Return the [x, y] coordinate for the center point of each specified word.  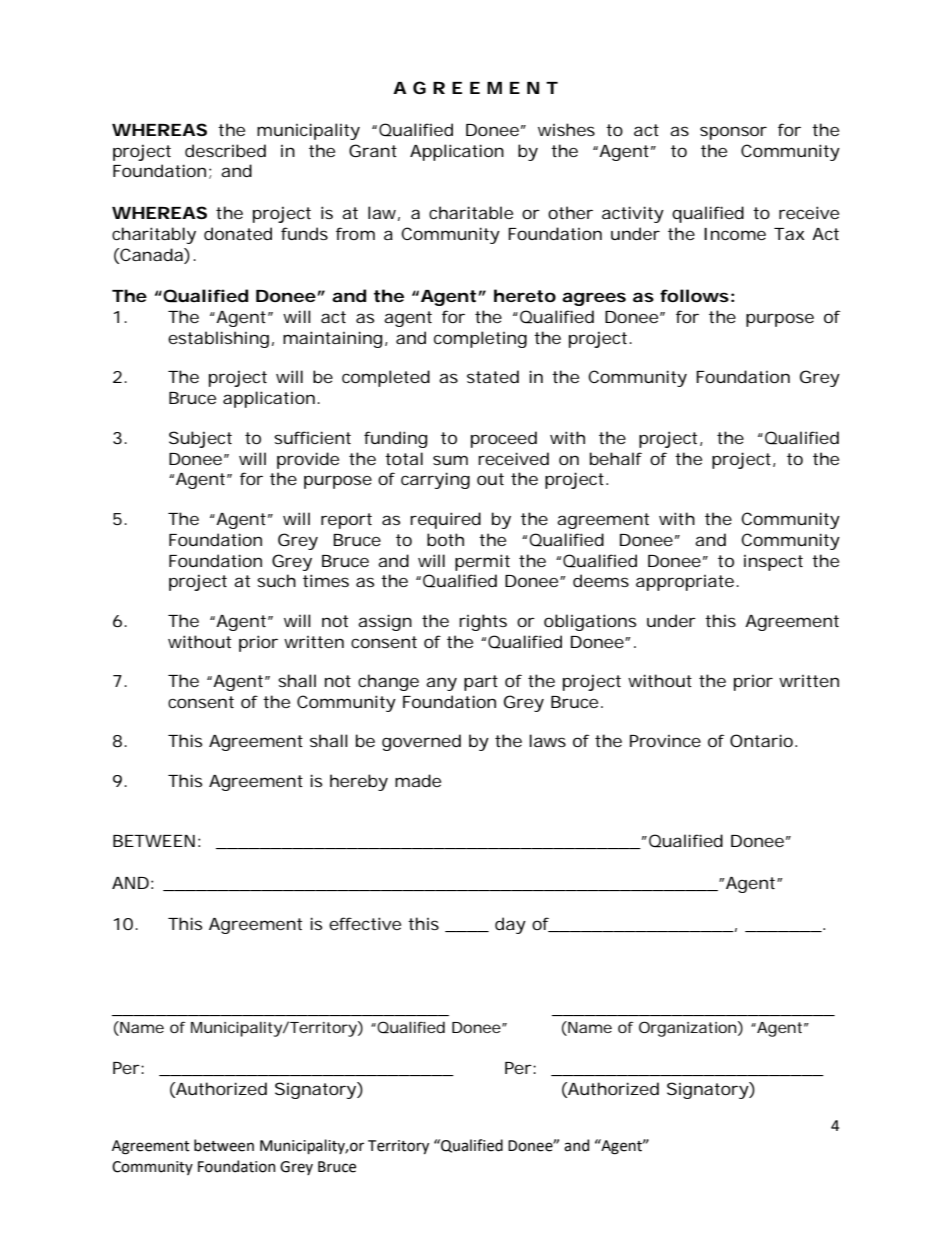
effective [365, 923]
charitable [471, 212]
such [276, 580]
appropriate [685, 583]
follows [694, 295]
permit [482, 562]
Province [665, 741]
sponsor [733, 133]
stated [493, 376]
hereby [359, 782]
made [418, 780]
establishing [218, 339]
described [225, 150]
